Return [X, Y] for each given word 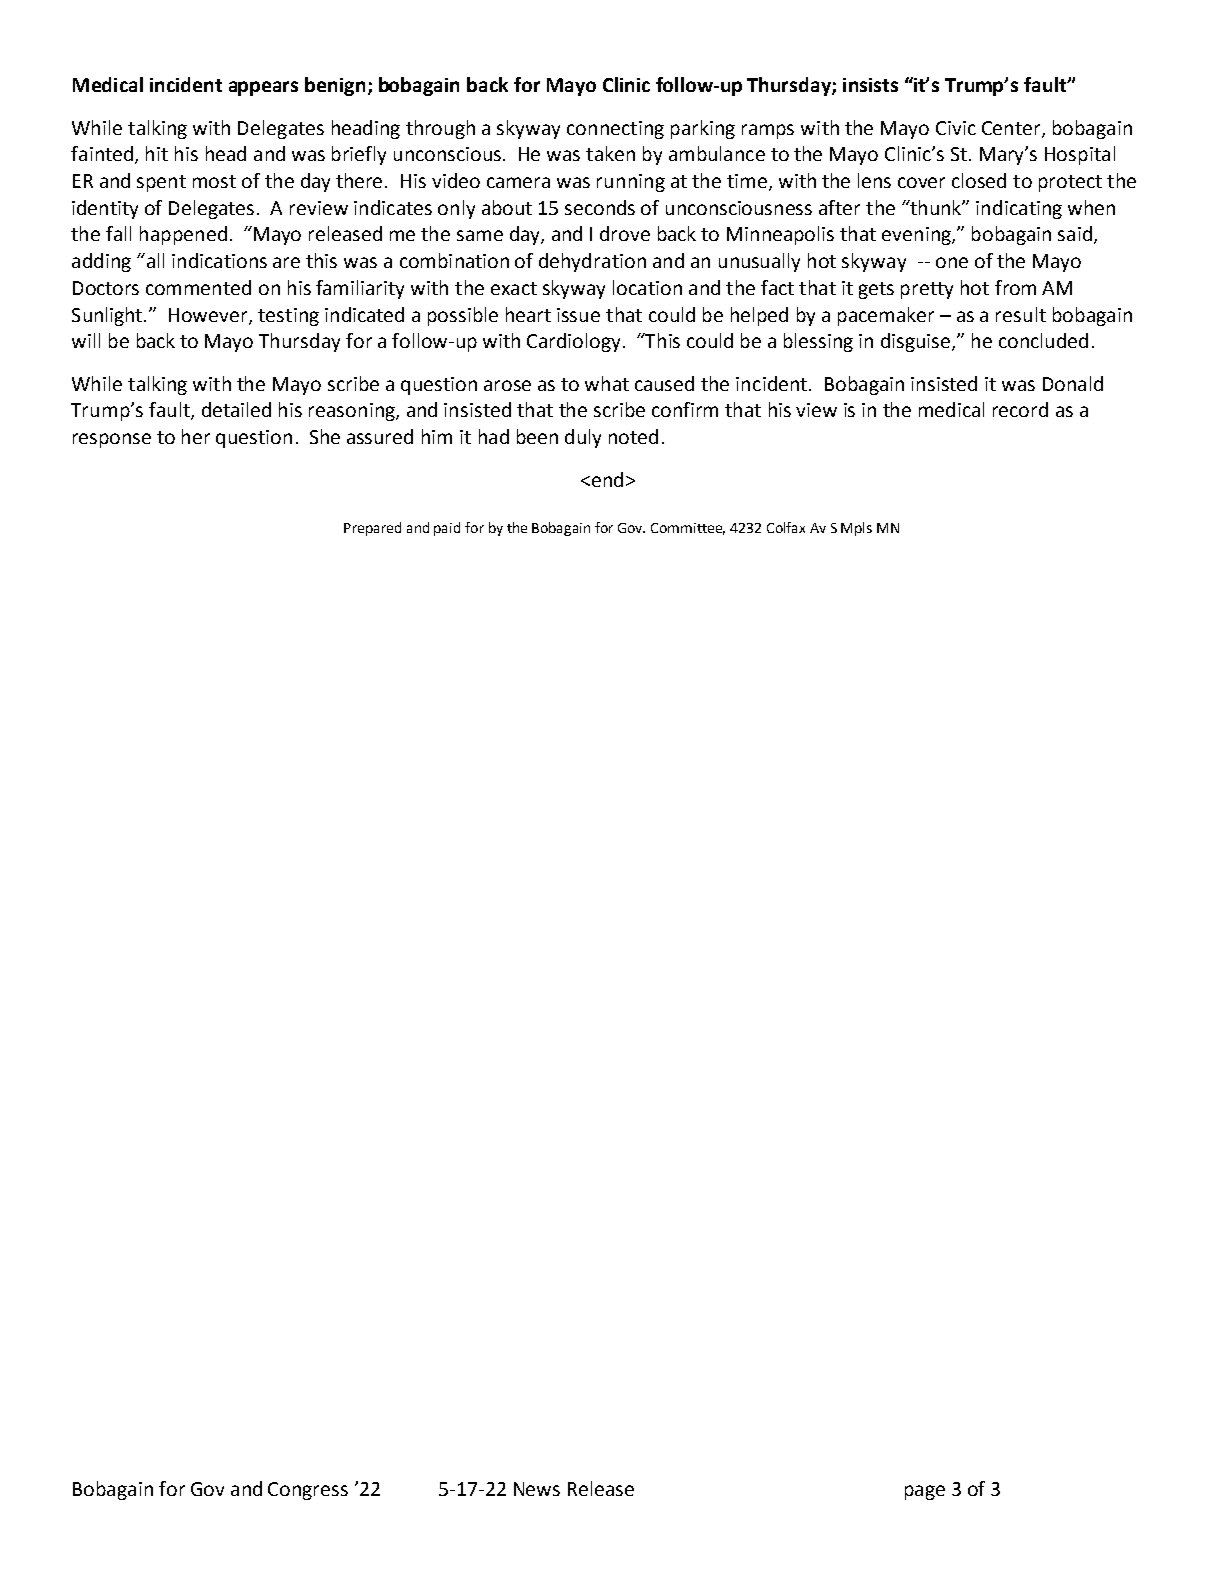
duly [583, 438]
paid [447, 529]
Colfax [786, 527]
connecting [615, 130]
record [1020, 409]
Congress [308, 1491]
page [925, 1492]
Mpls [856, 529]
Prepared [372, 529]
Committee [688, 529]
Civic [956, 128]
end [606, 479]
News [537, 1489]
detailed [236, 409]
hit [157, 153]
